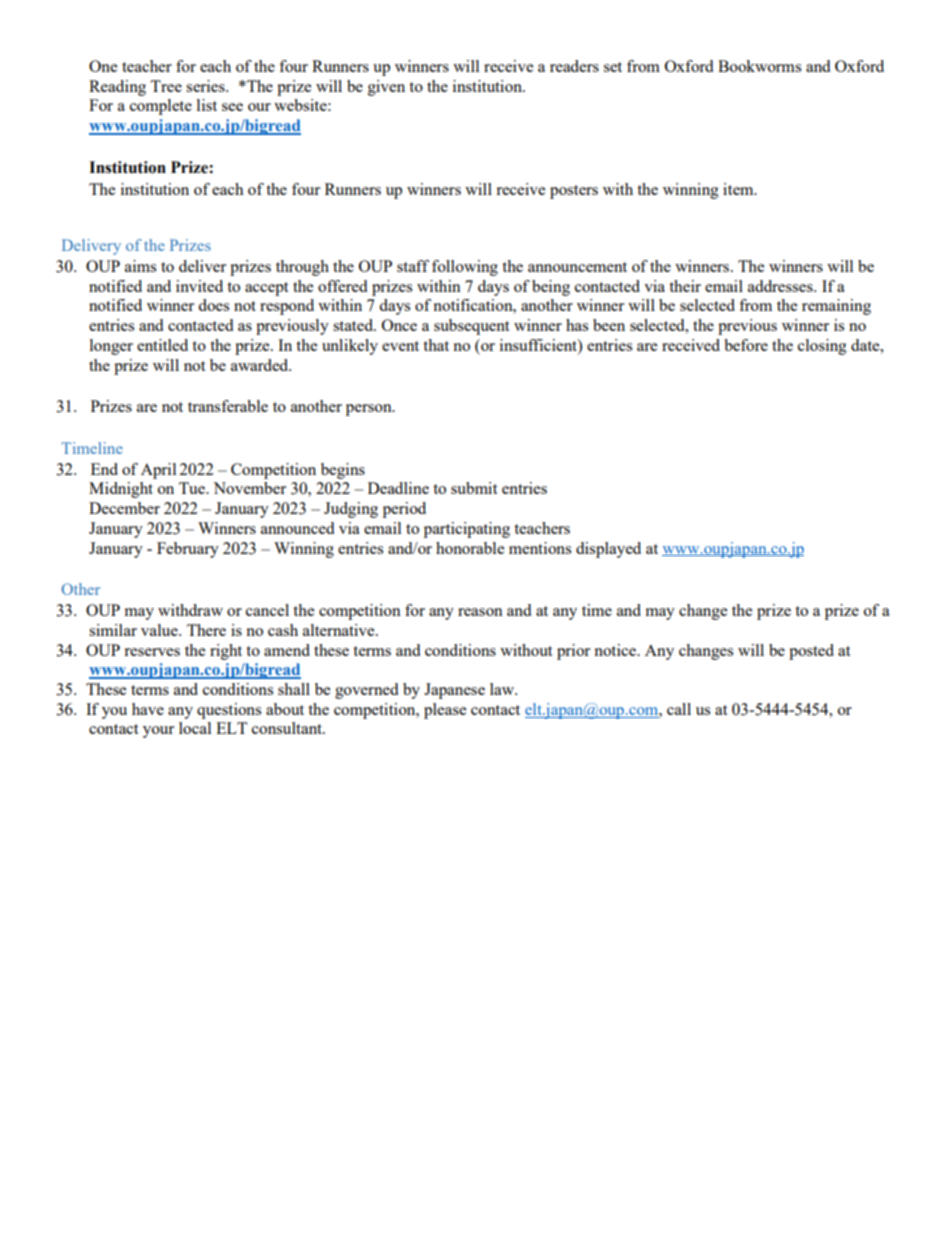 The image size is (952, 1233). What do you see at coordinates (759, 66) in the screenshot?
I see `Bookworms` at bounding box center [759, 66].
